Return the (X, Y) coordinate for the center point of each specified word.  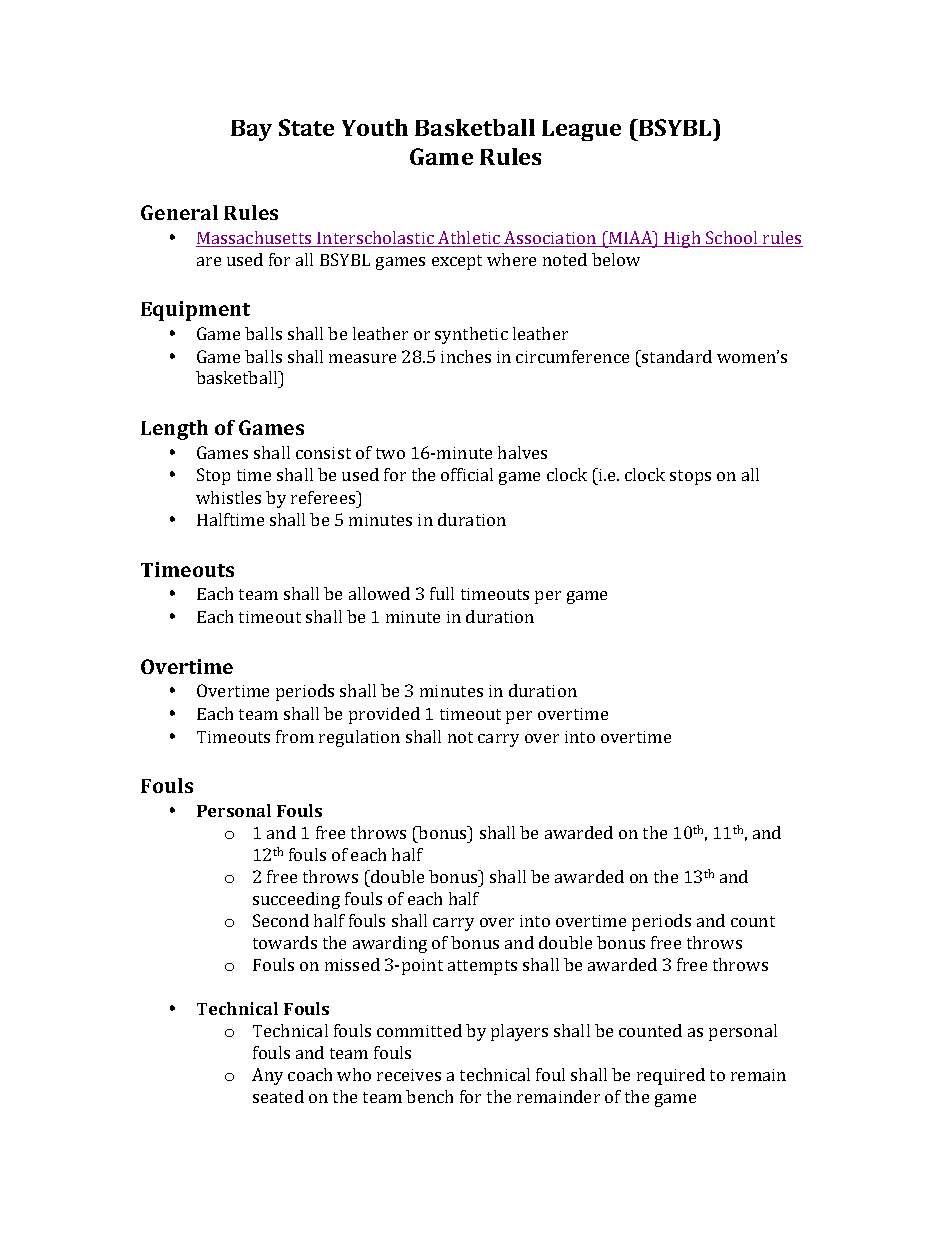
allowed (379, 593)
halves (522, 452)
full (442, 593)
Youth (375, 127)
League (581, 130)
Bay (251, 130)
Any (267, 1076)
